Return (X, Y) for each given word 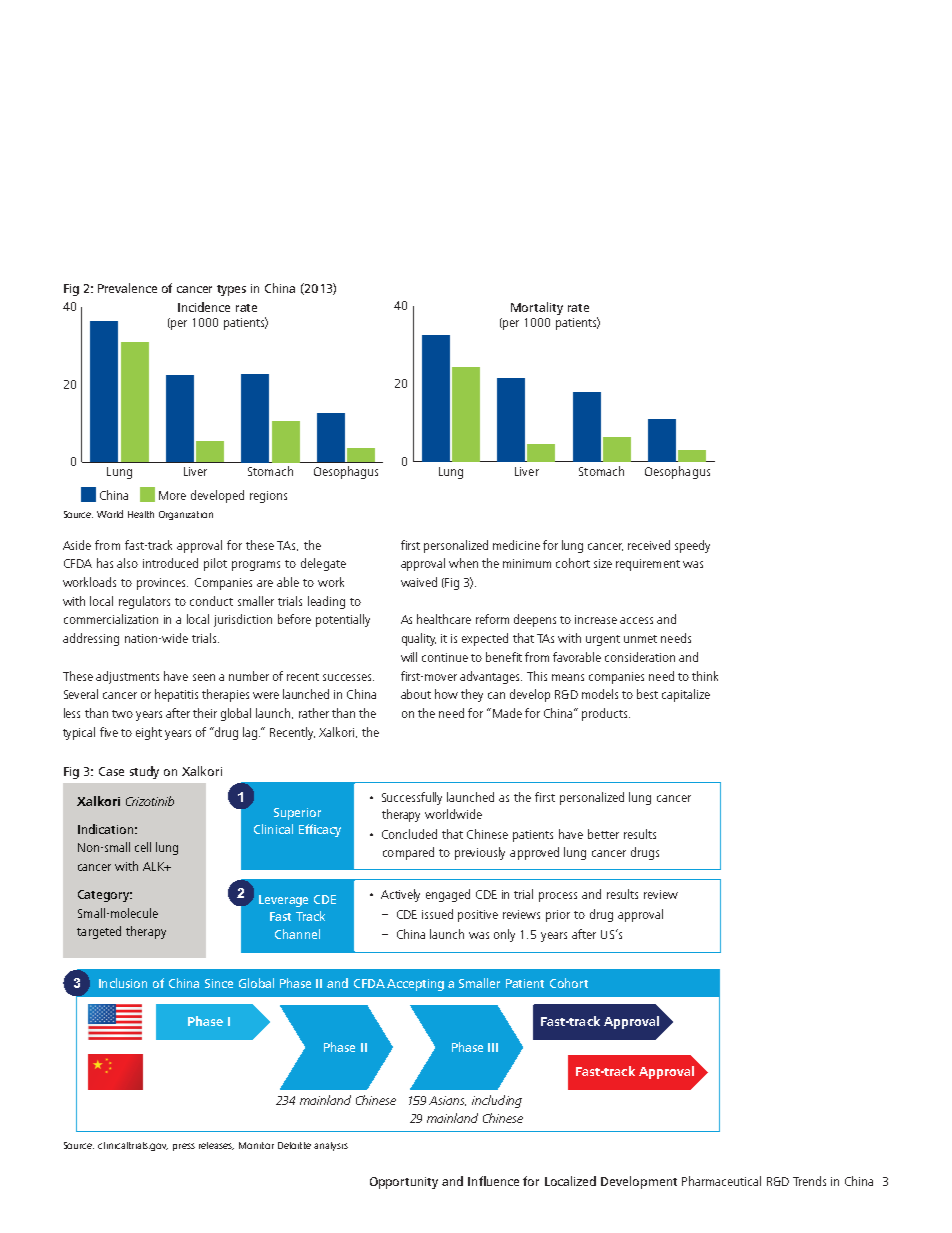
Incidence (204, 307)
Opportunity (404, 1183)
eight (149, 733)
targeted (99, 932)
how (446, 694)
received (649, 545)
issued (437, 914)
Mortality (537, 308)
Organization (186, 515)
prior (558, 916)
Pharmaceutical (721, 1181)
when (463, 563)
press (184, 1147)
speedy (692, 546)
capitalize (686, 695)
